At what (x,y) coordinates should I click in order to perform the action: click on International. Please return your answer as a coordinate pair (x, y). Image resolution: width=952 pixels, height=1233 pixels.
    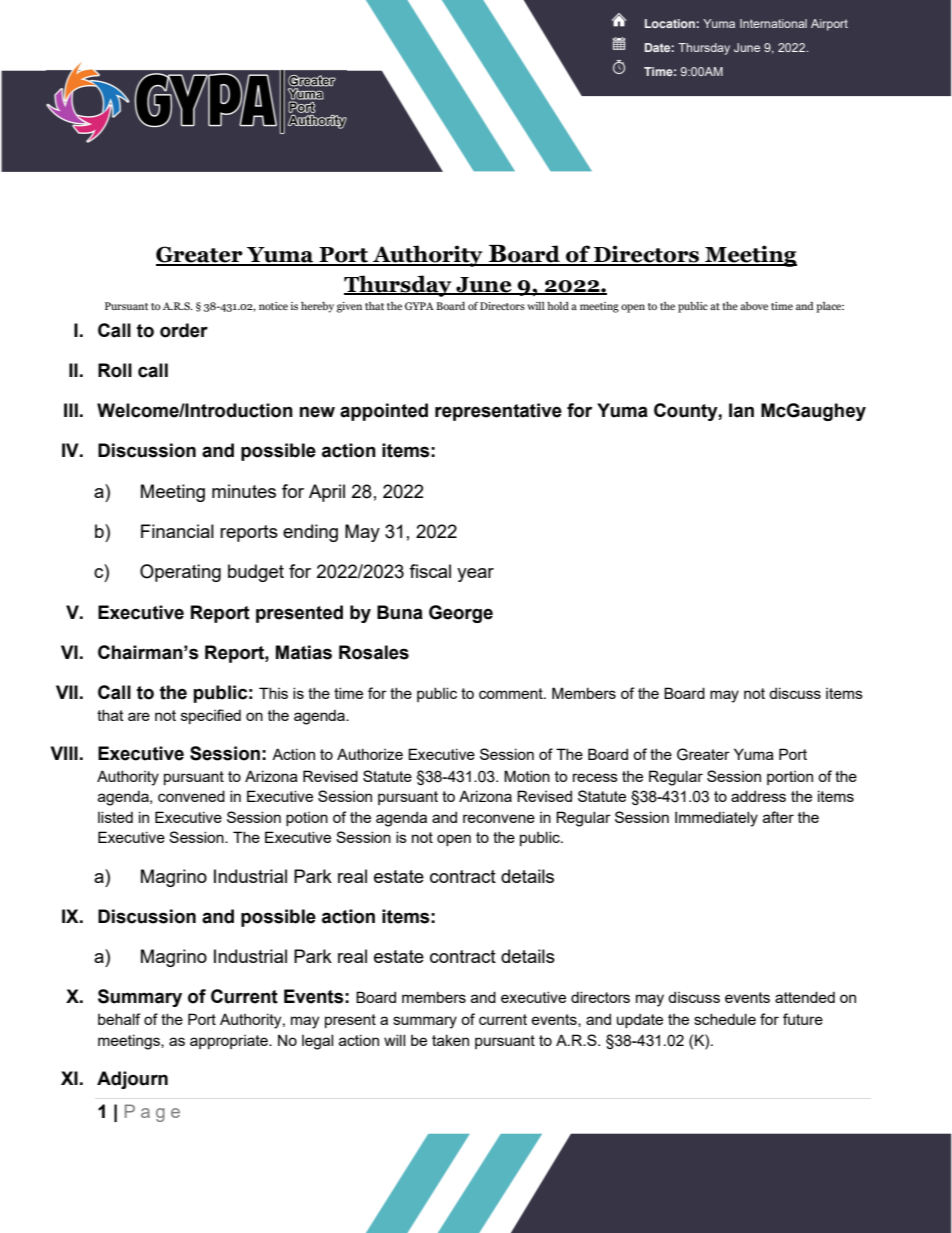
    Looking at the image, I should click on (773, 23).
